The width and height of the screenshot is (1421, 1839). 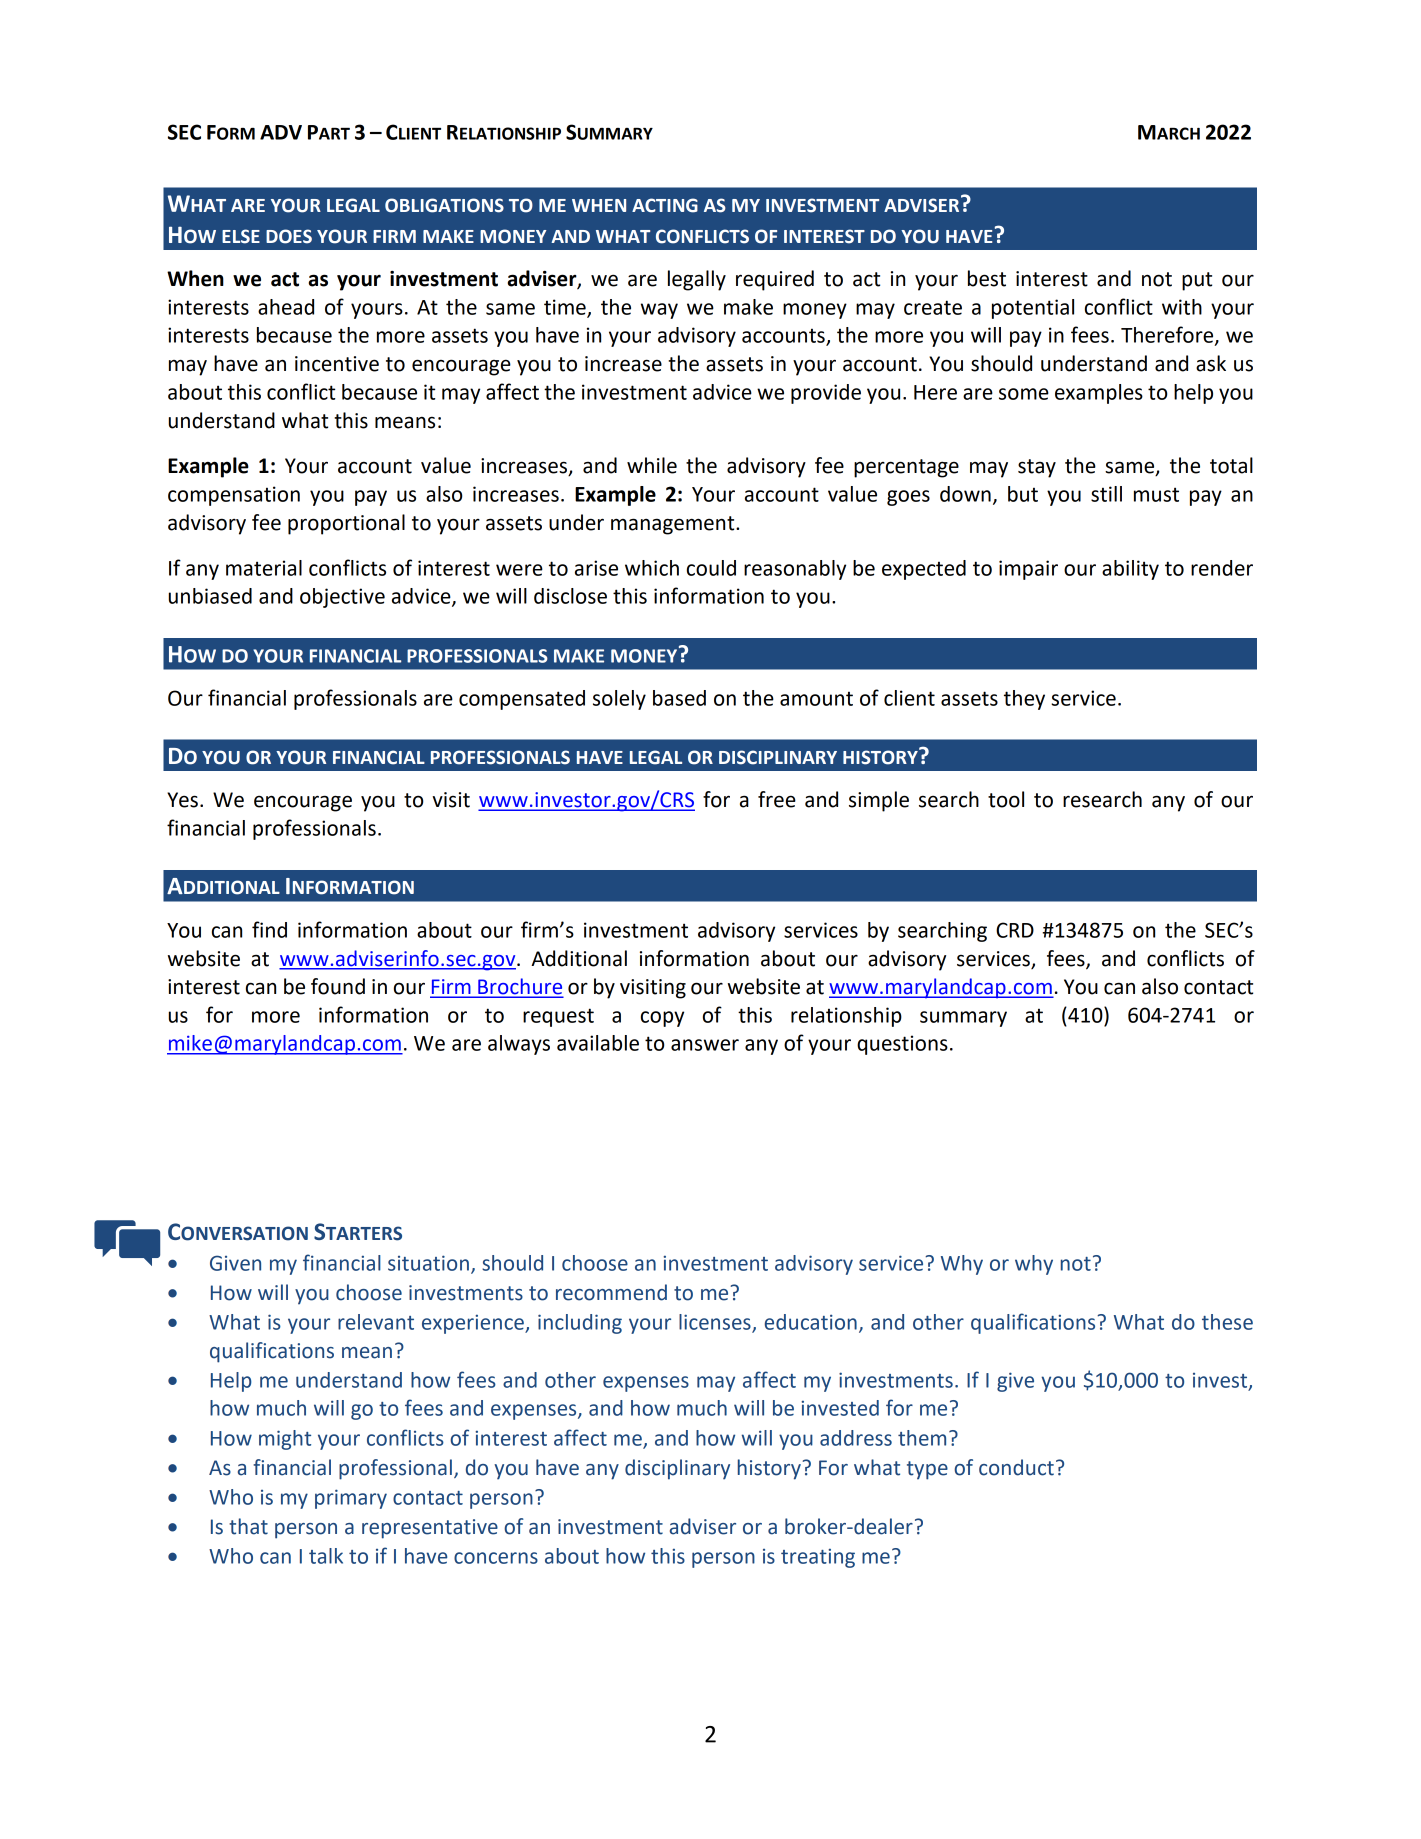 What do you see at coordinates (289, 236) in the screenshot?
I see `DOES` at bounding box center [289, 236].
